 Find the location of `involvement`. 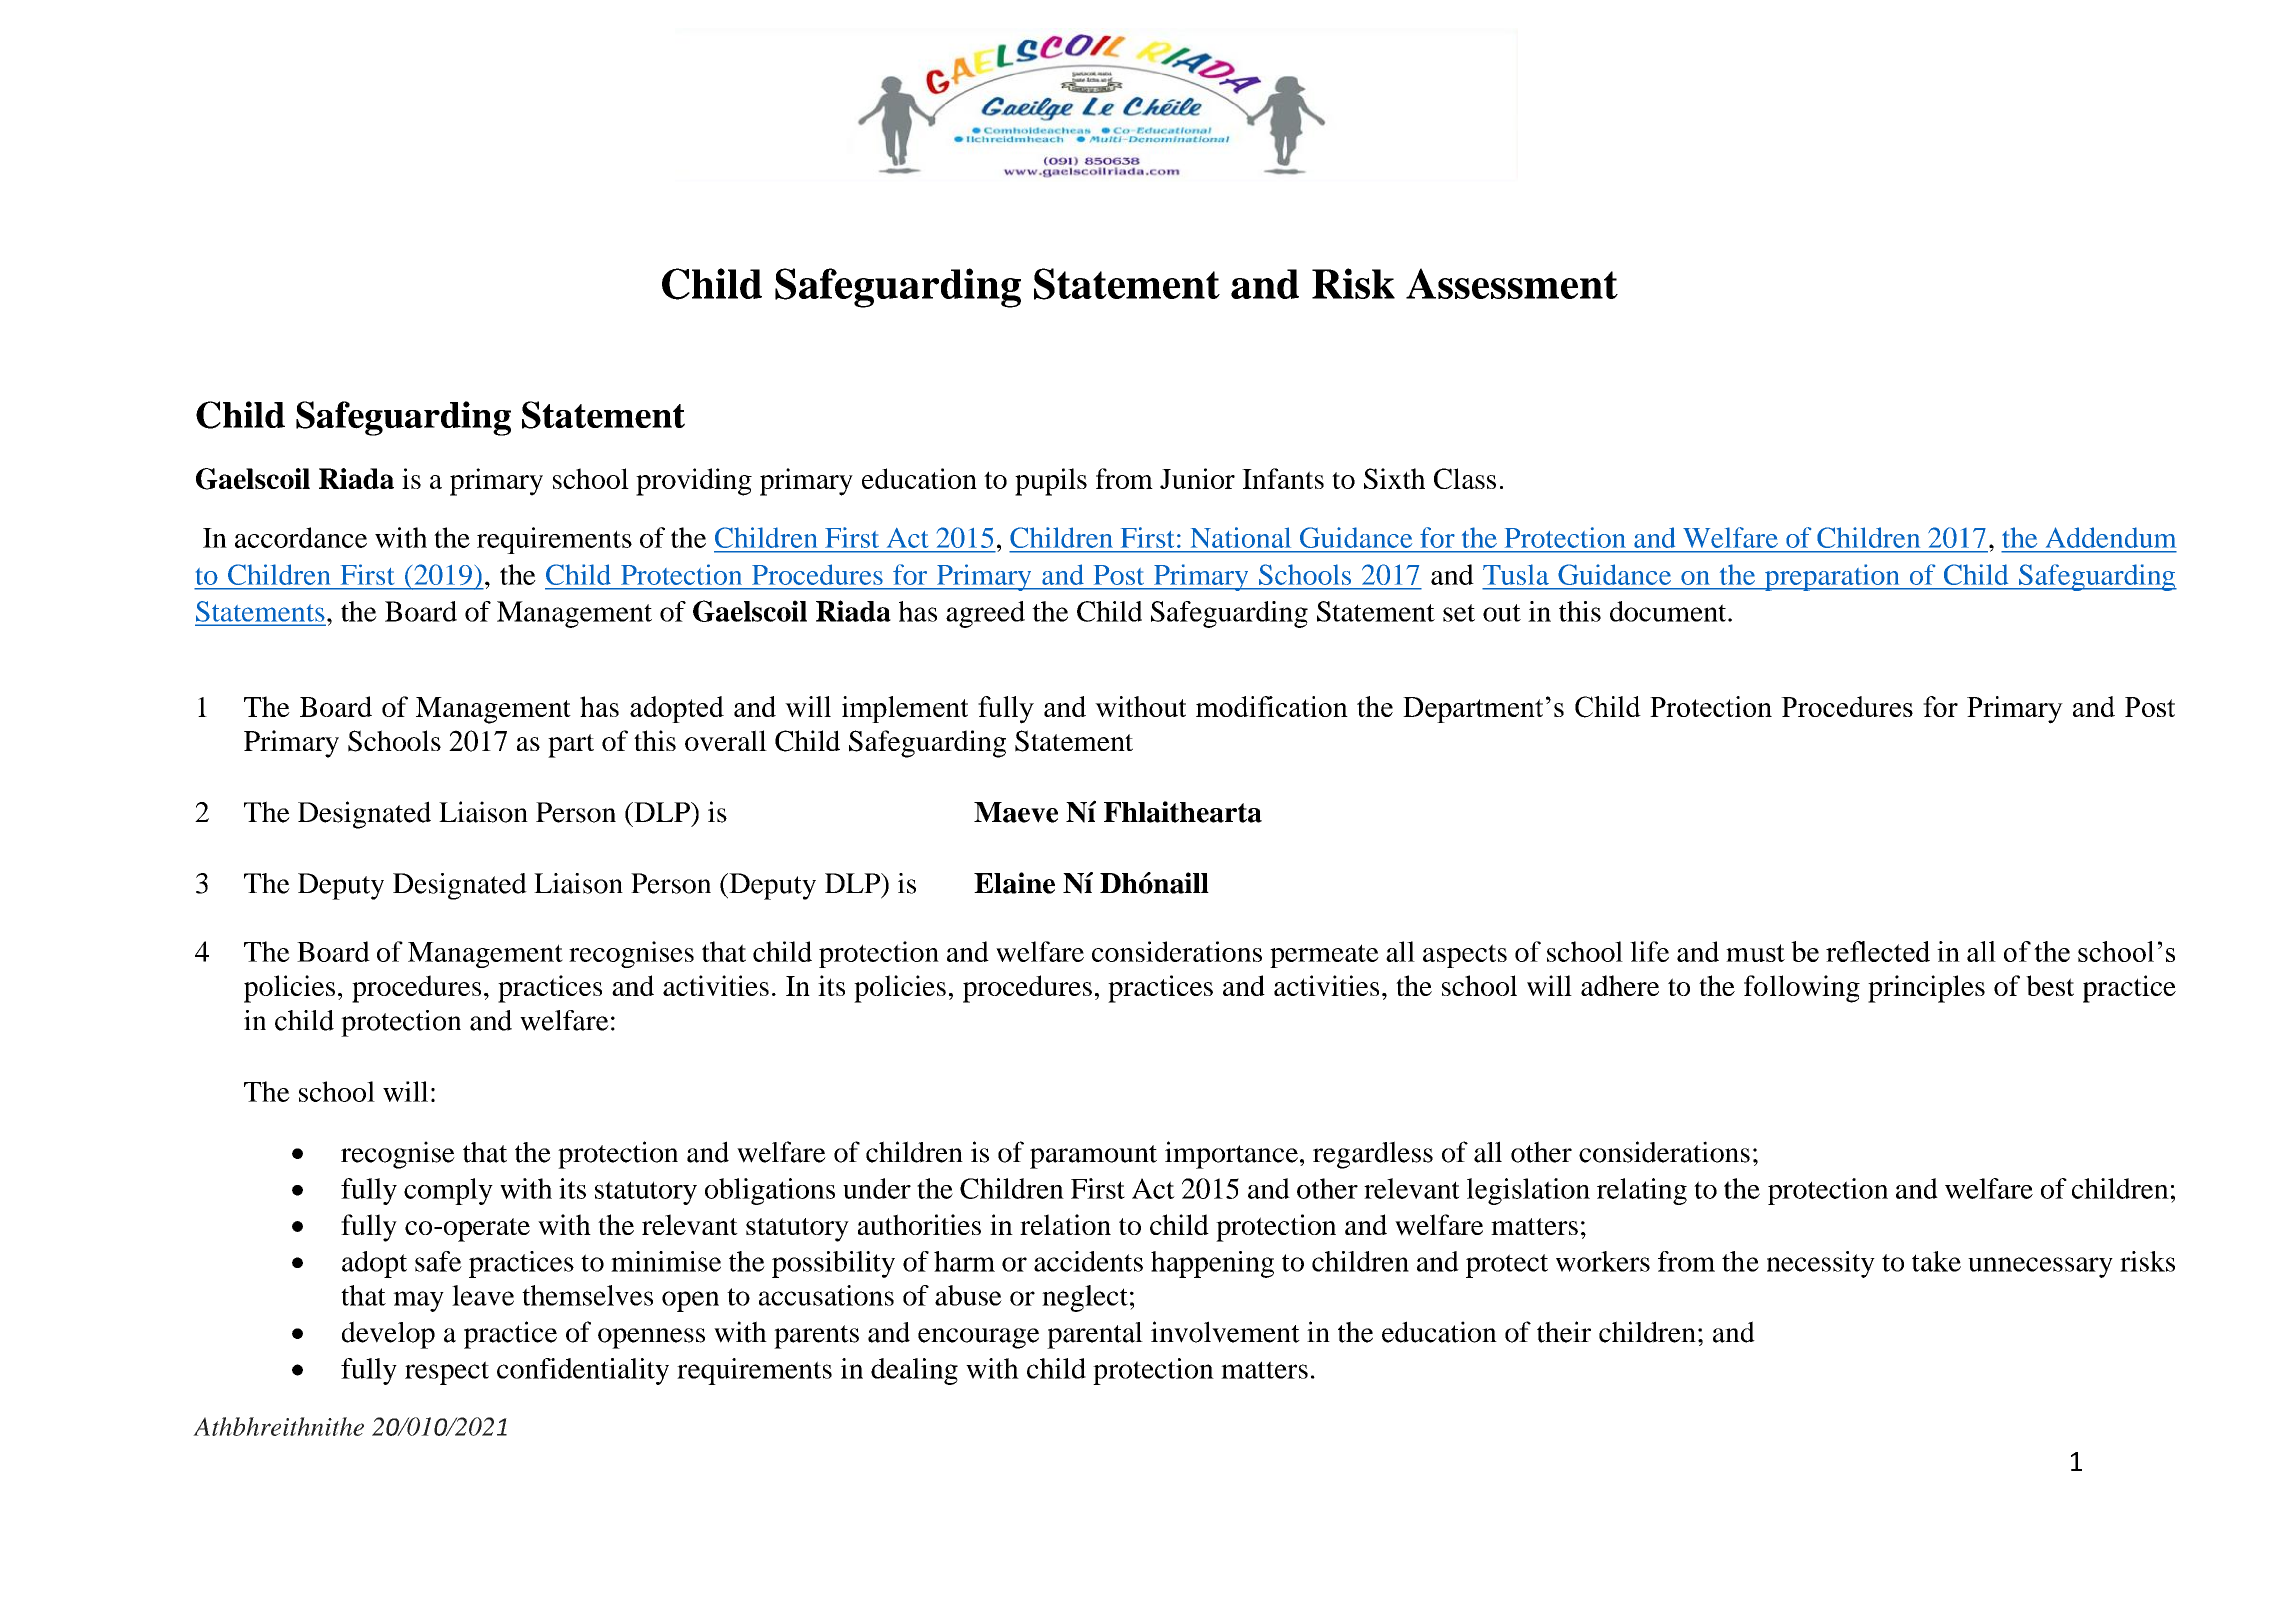

involvement is located at coordinates (1225, 1332).
